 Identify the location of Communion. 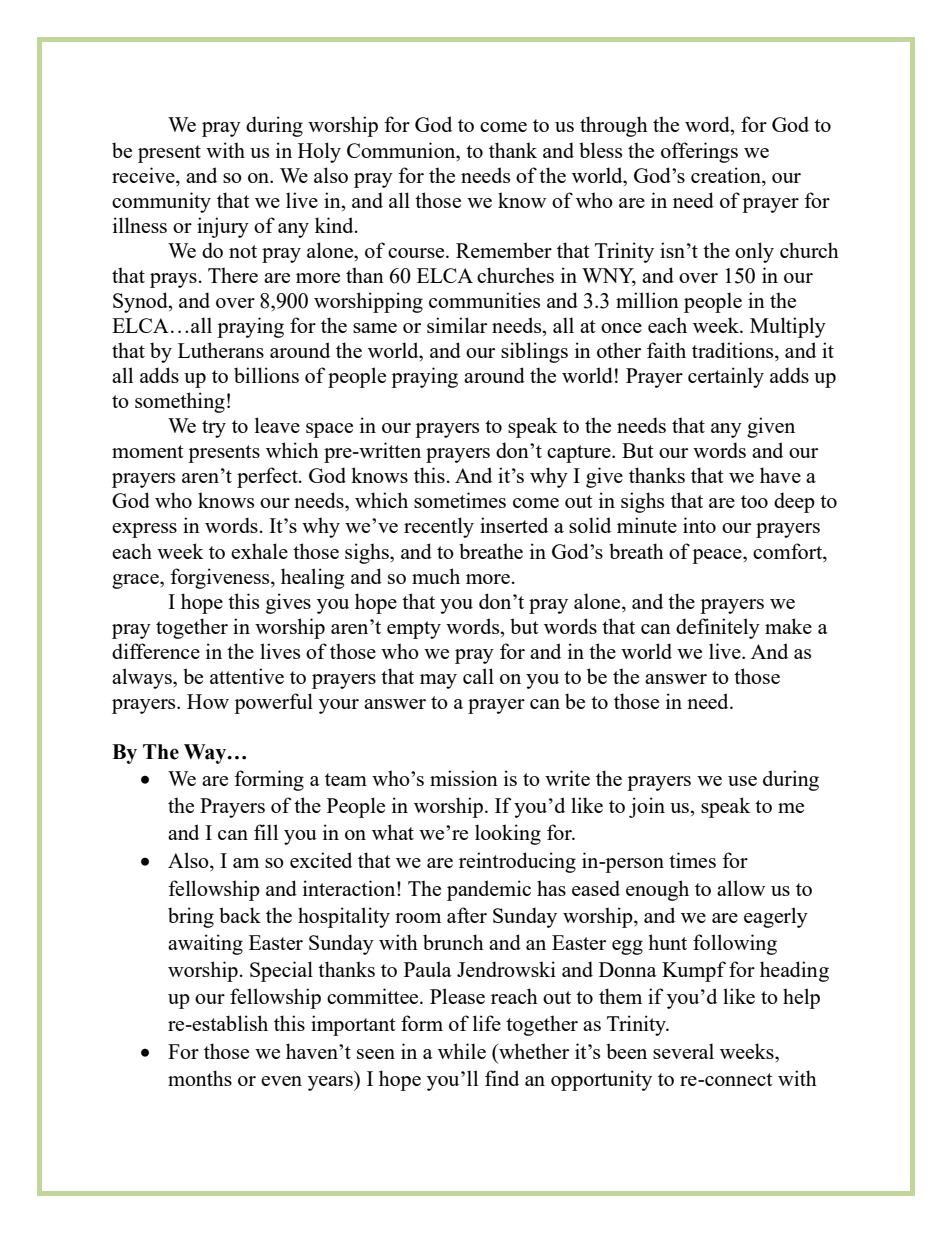
(402, 150).
